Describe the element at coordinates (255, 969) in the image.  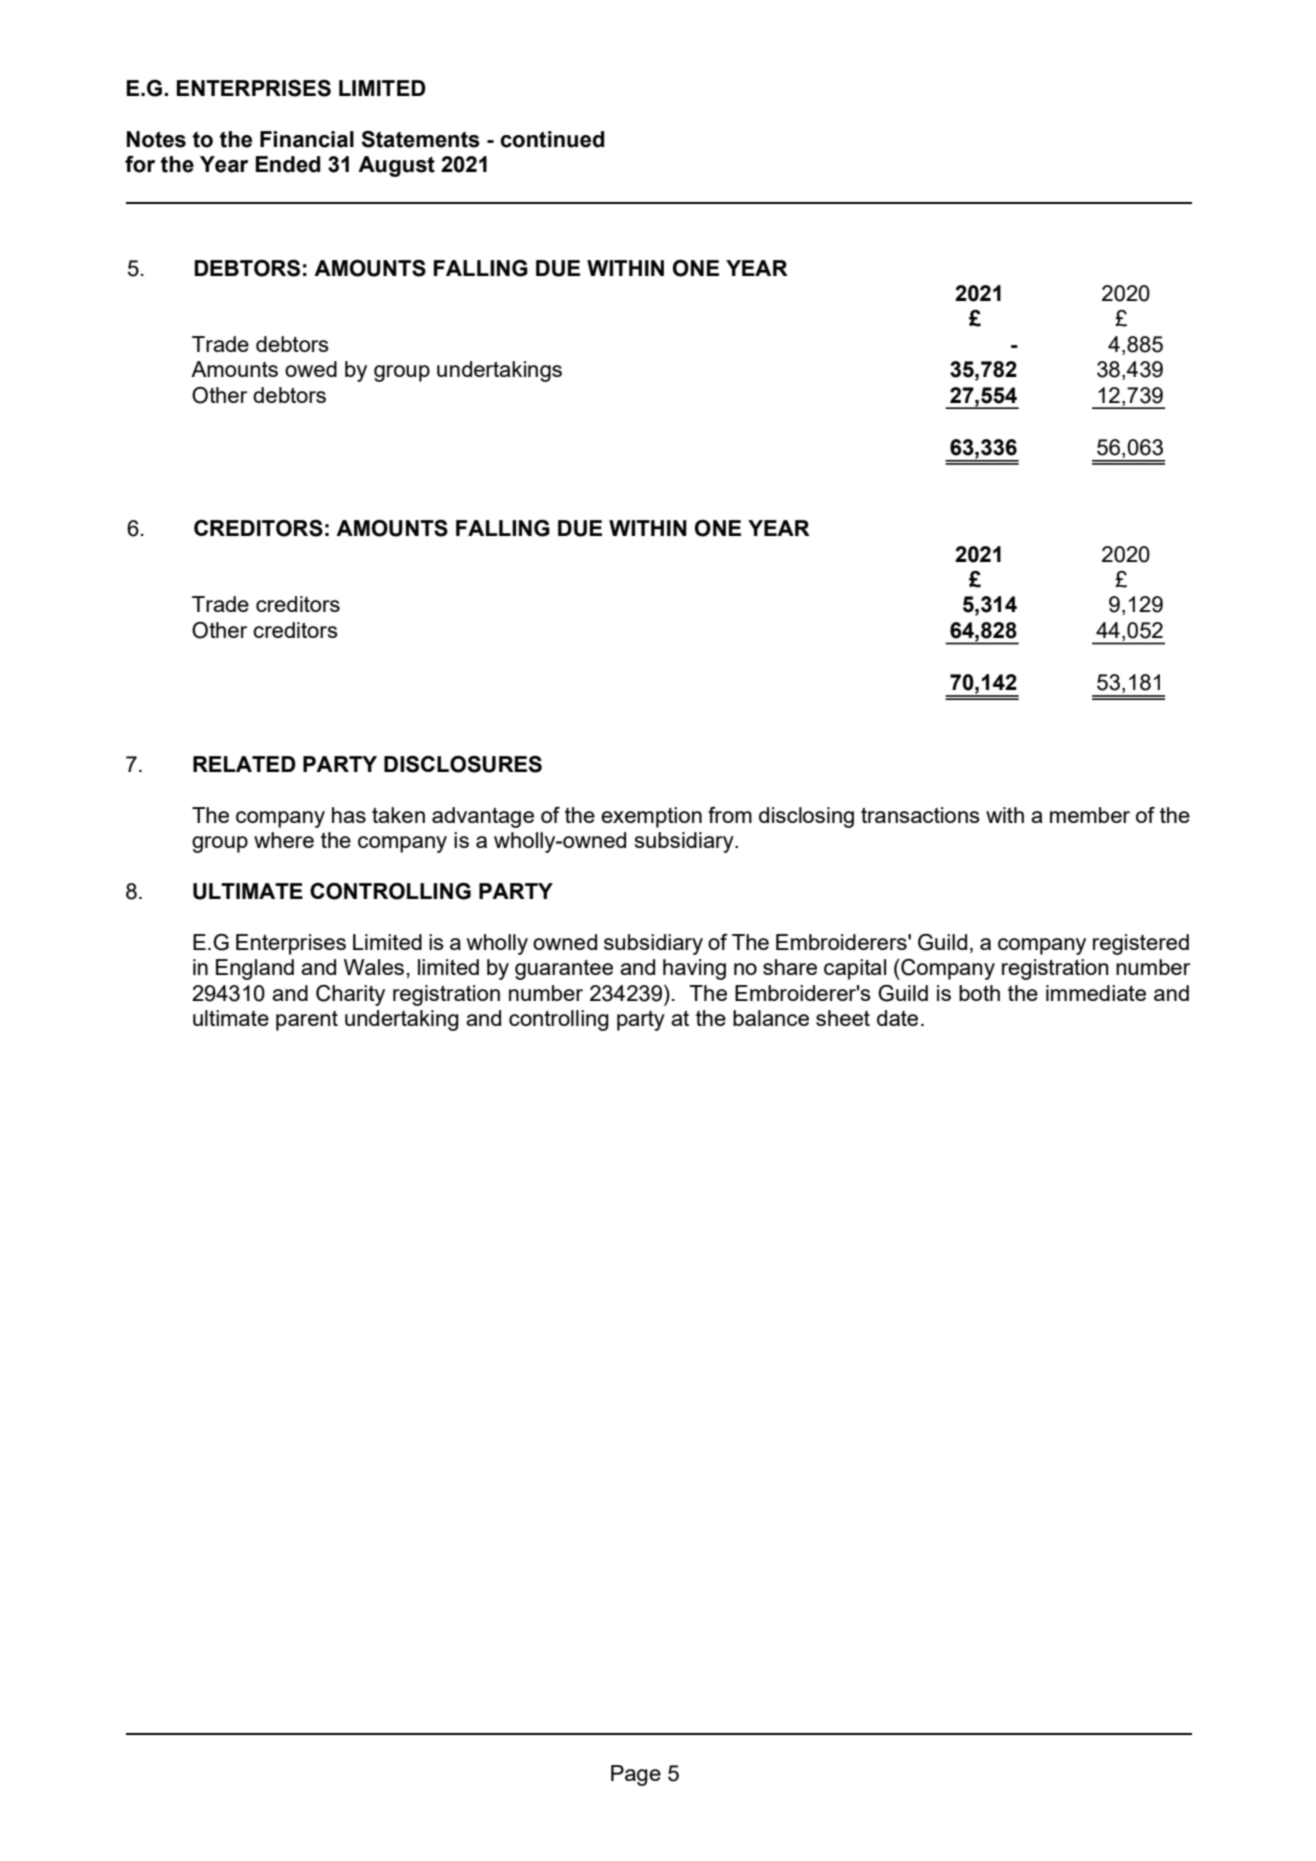
I see `England` at that location.
